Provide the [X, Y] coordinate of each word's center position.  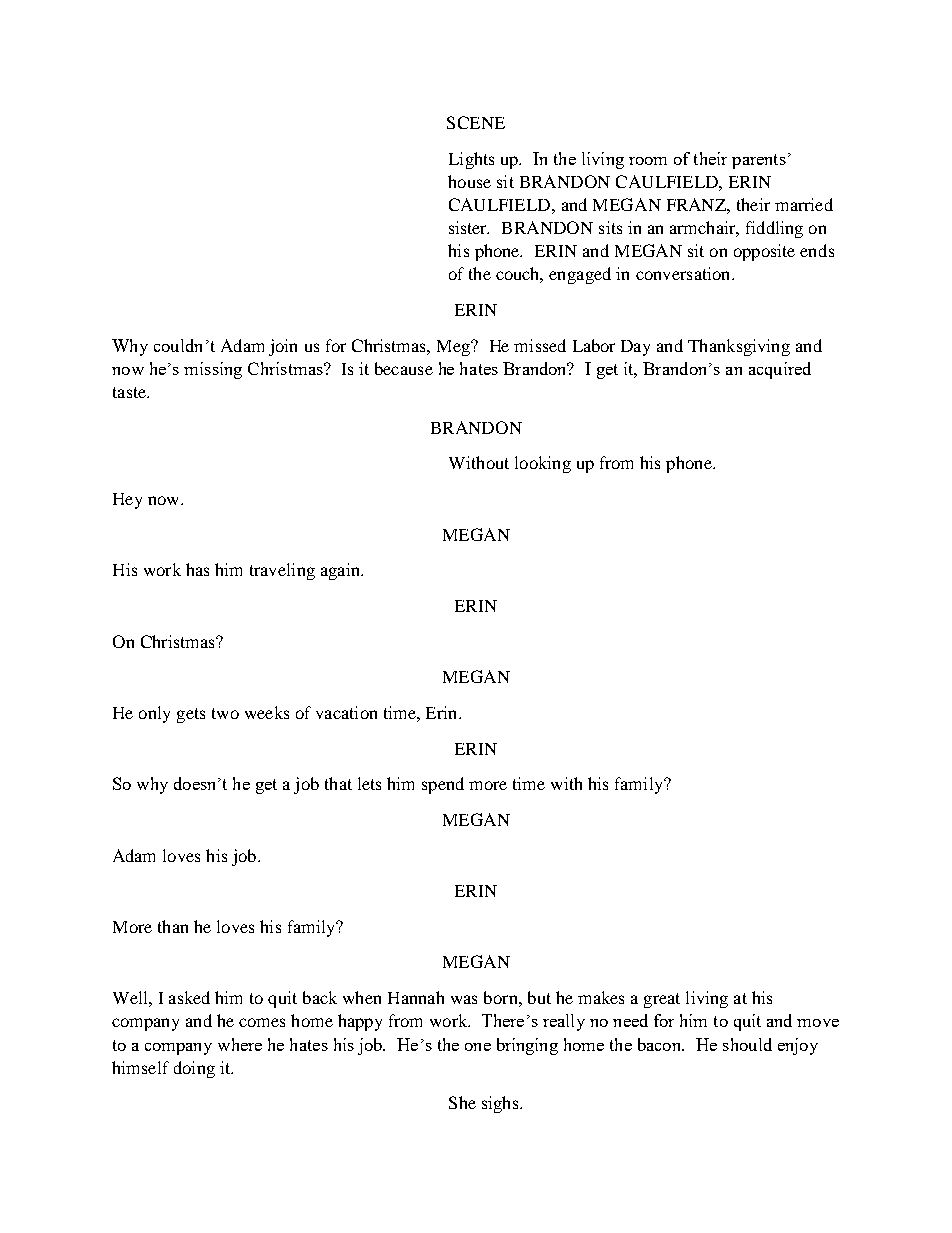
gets [191, 715]
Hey [127, 501]
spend [443, 785]
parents [759, 161]
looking [543, 464]
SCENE [476, 122]
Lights [471, 160]
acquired [780, 370]
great [662, 1000]
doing [194, 1069]
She [462, 1102]
